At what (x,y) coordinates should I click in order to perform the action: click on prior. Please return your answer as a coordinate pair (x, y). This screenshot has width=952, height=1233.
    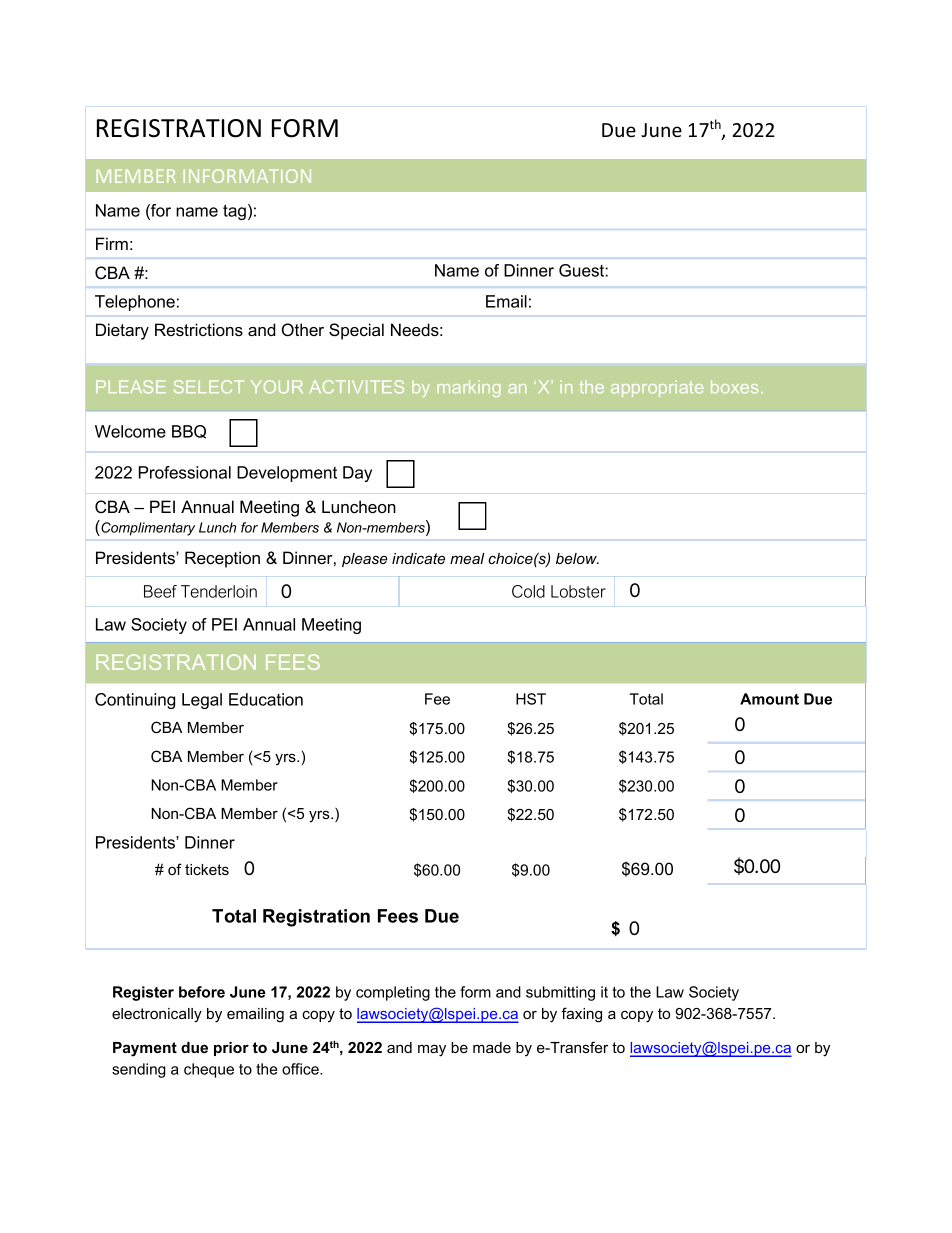
    Looking at the image, I should click on (231, 1049).
